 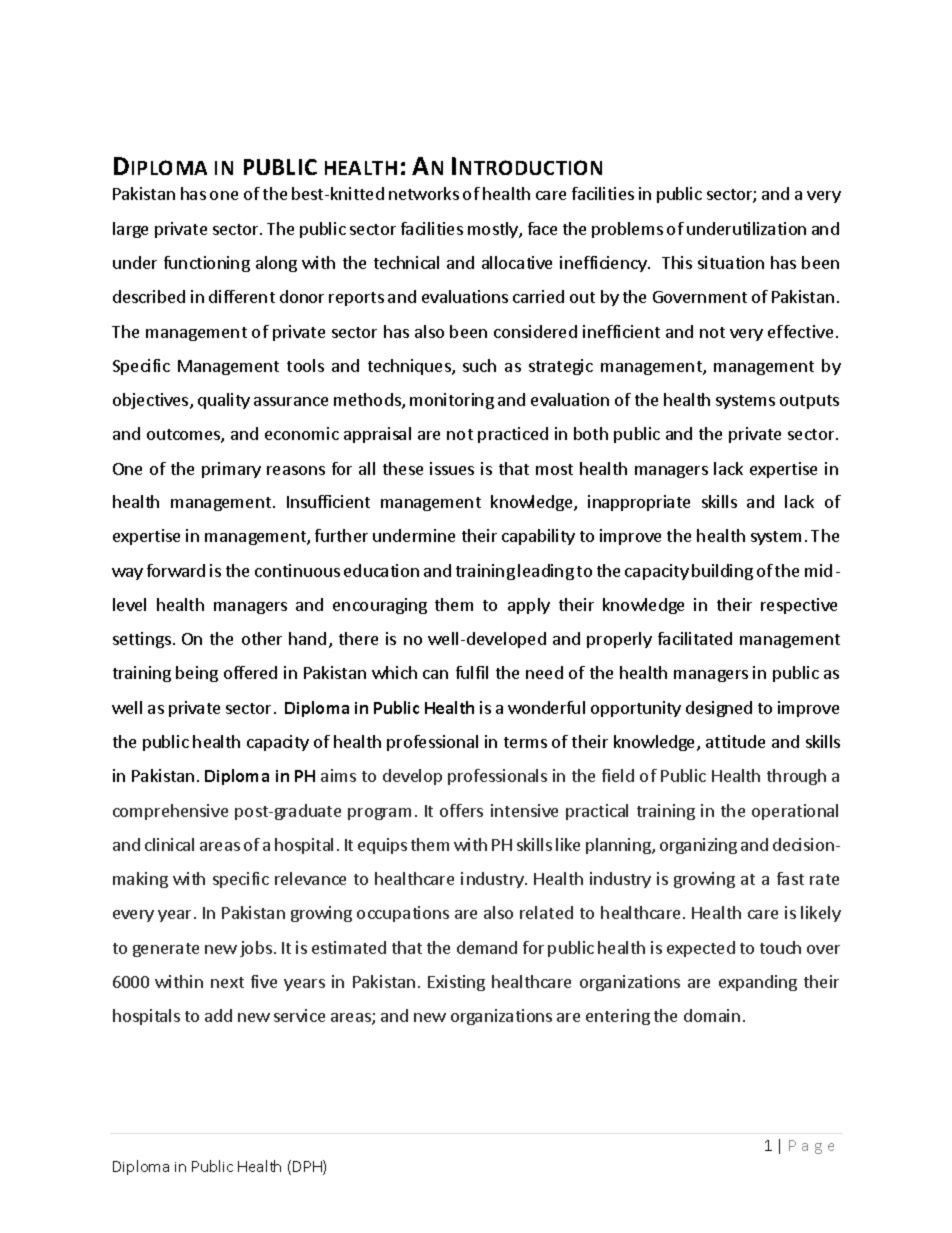 I want to click on offers, so click(x=461, y=810).
